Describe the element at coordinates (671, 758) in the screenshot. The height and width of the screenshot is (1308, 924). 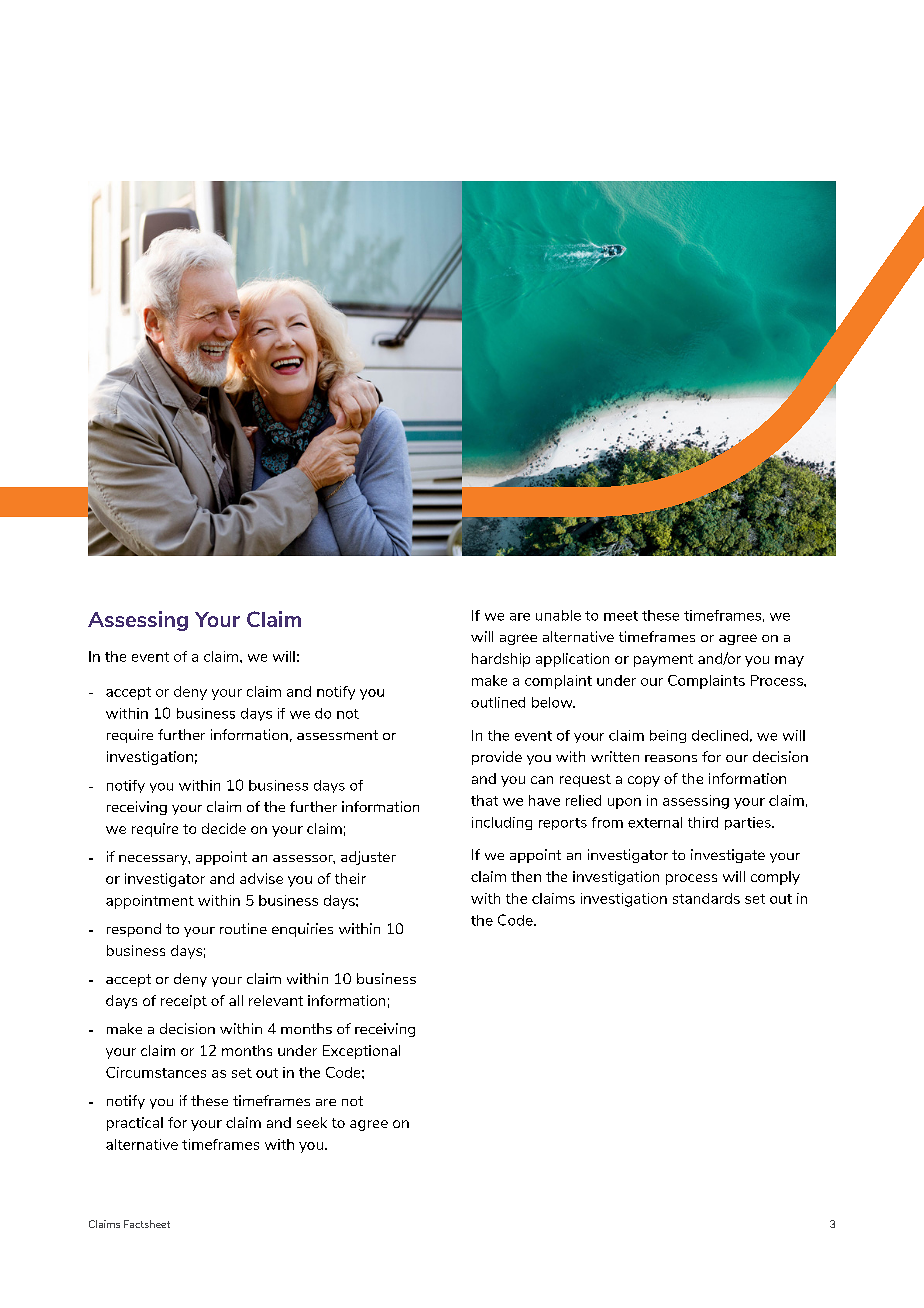
I see `reasons` at that location.
